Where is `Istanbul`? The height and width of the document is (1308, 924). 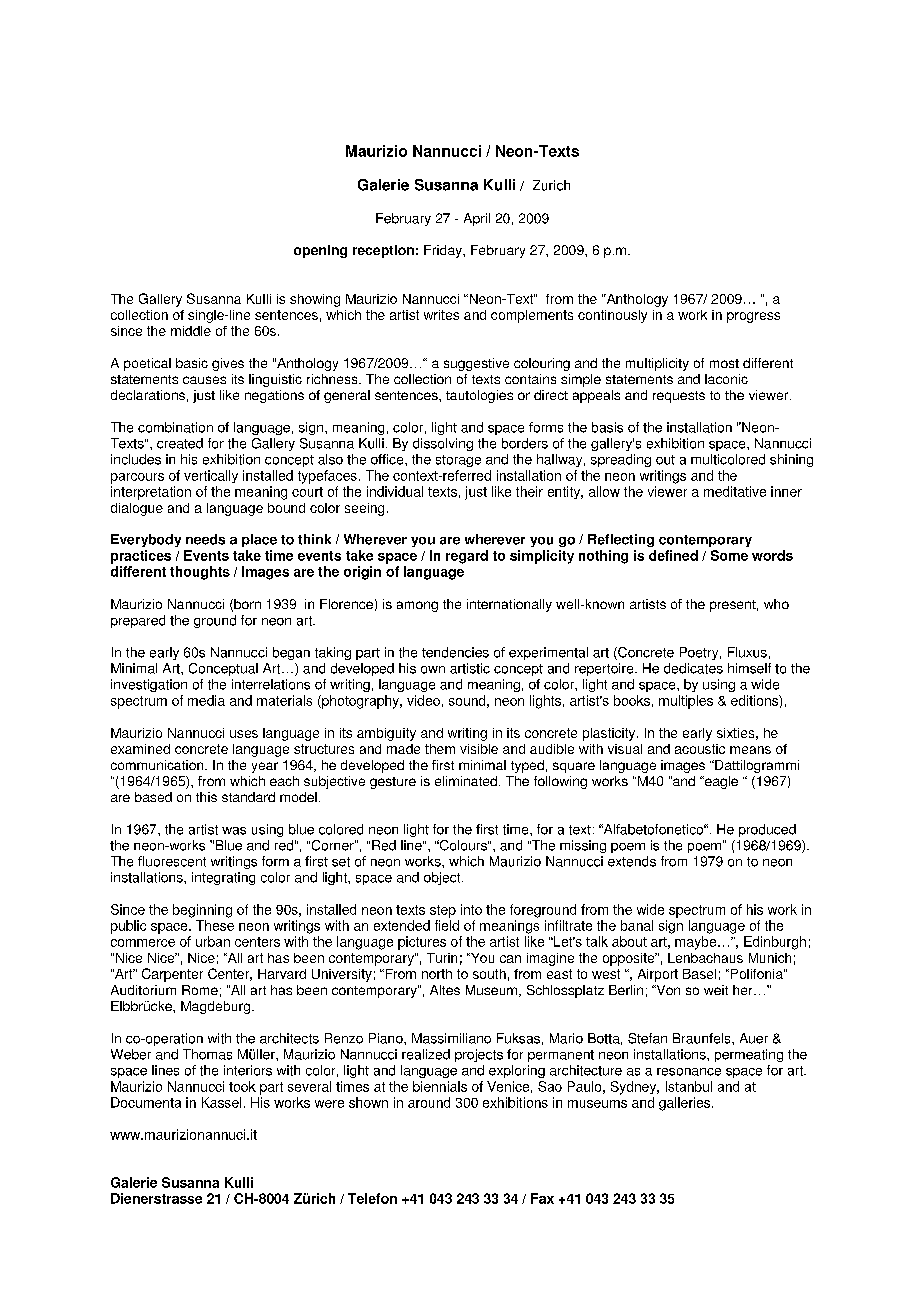 Istanbul is located at coordinates (689, 1086).
